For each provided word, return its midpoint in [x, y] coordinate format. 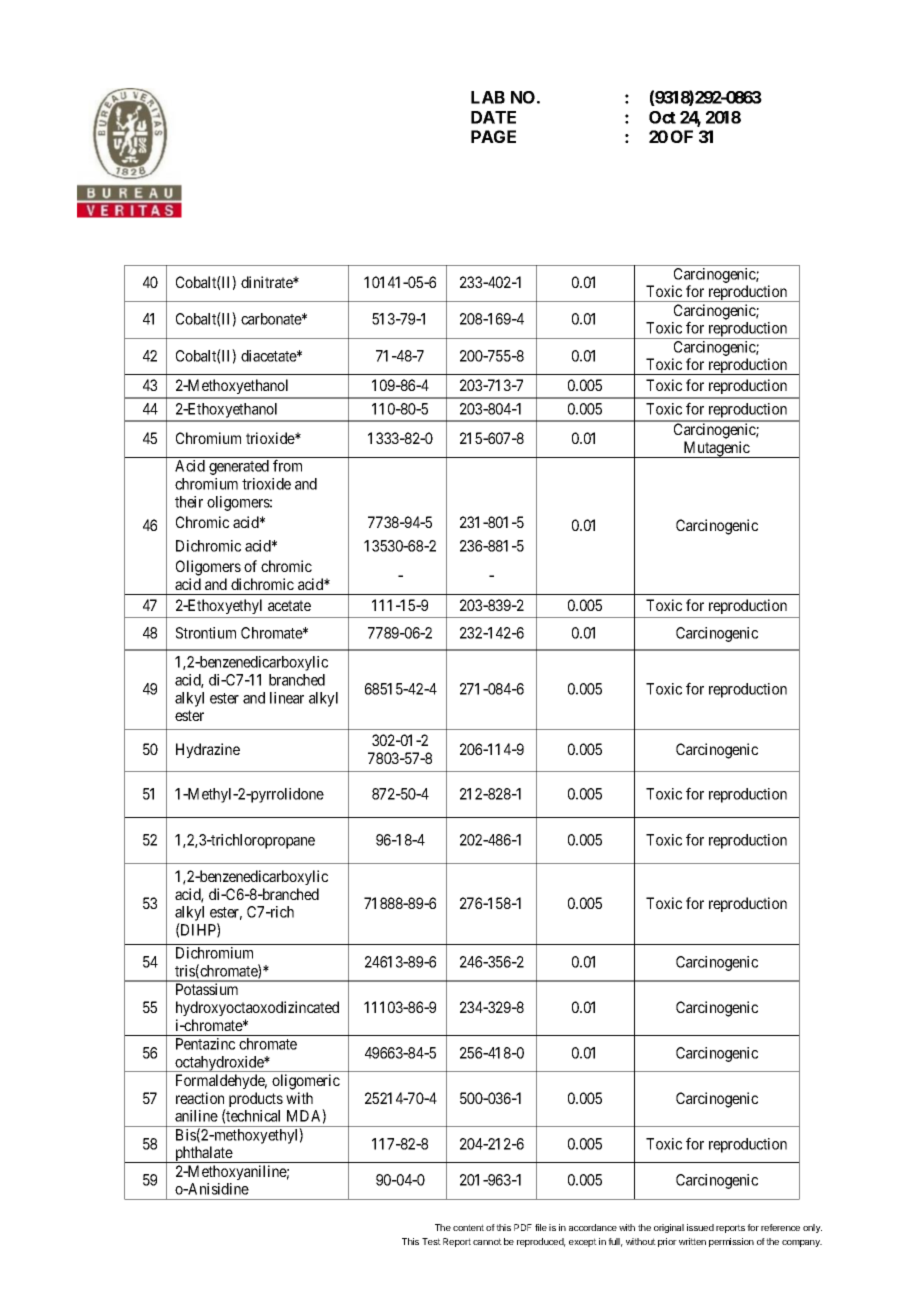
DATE [493, 117]
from [287, 465]
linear [287, 698]
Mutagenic [716, 449]
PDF [523, 1227]
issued [700, 1227]
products [256, 1099]
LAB [488, 97]
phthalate [203, 1154]
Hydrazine [208, 750]
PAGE [493, 136]
